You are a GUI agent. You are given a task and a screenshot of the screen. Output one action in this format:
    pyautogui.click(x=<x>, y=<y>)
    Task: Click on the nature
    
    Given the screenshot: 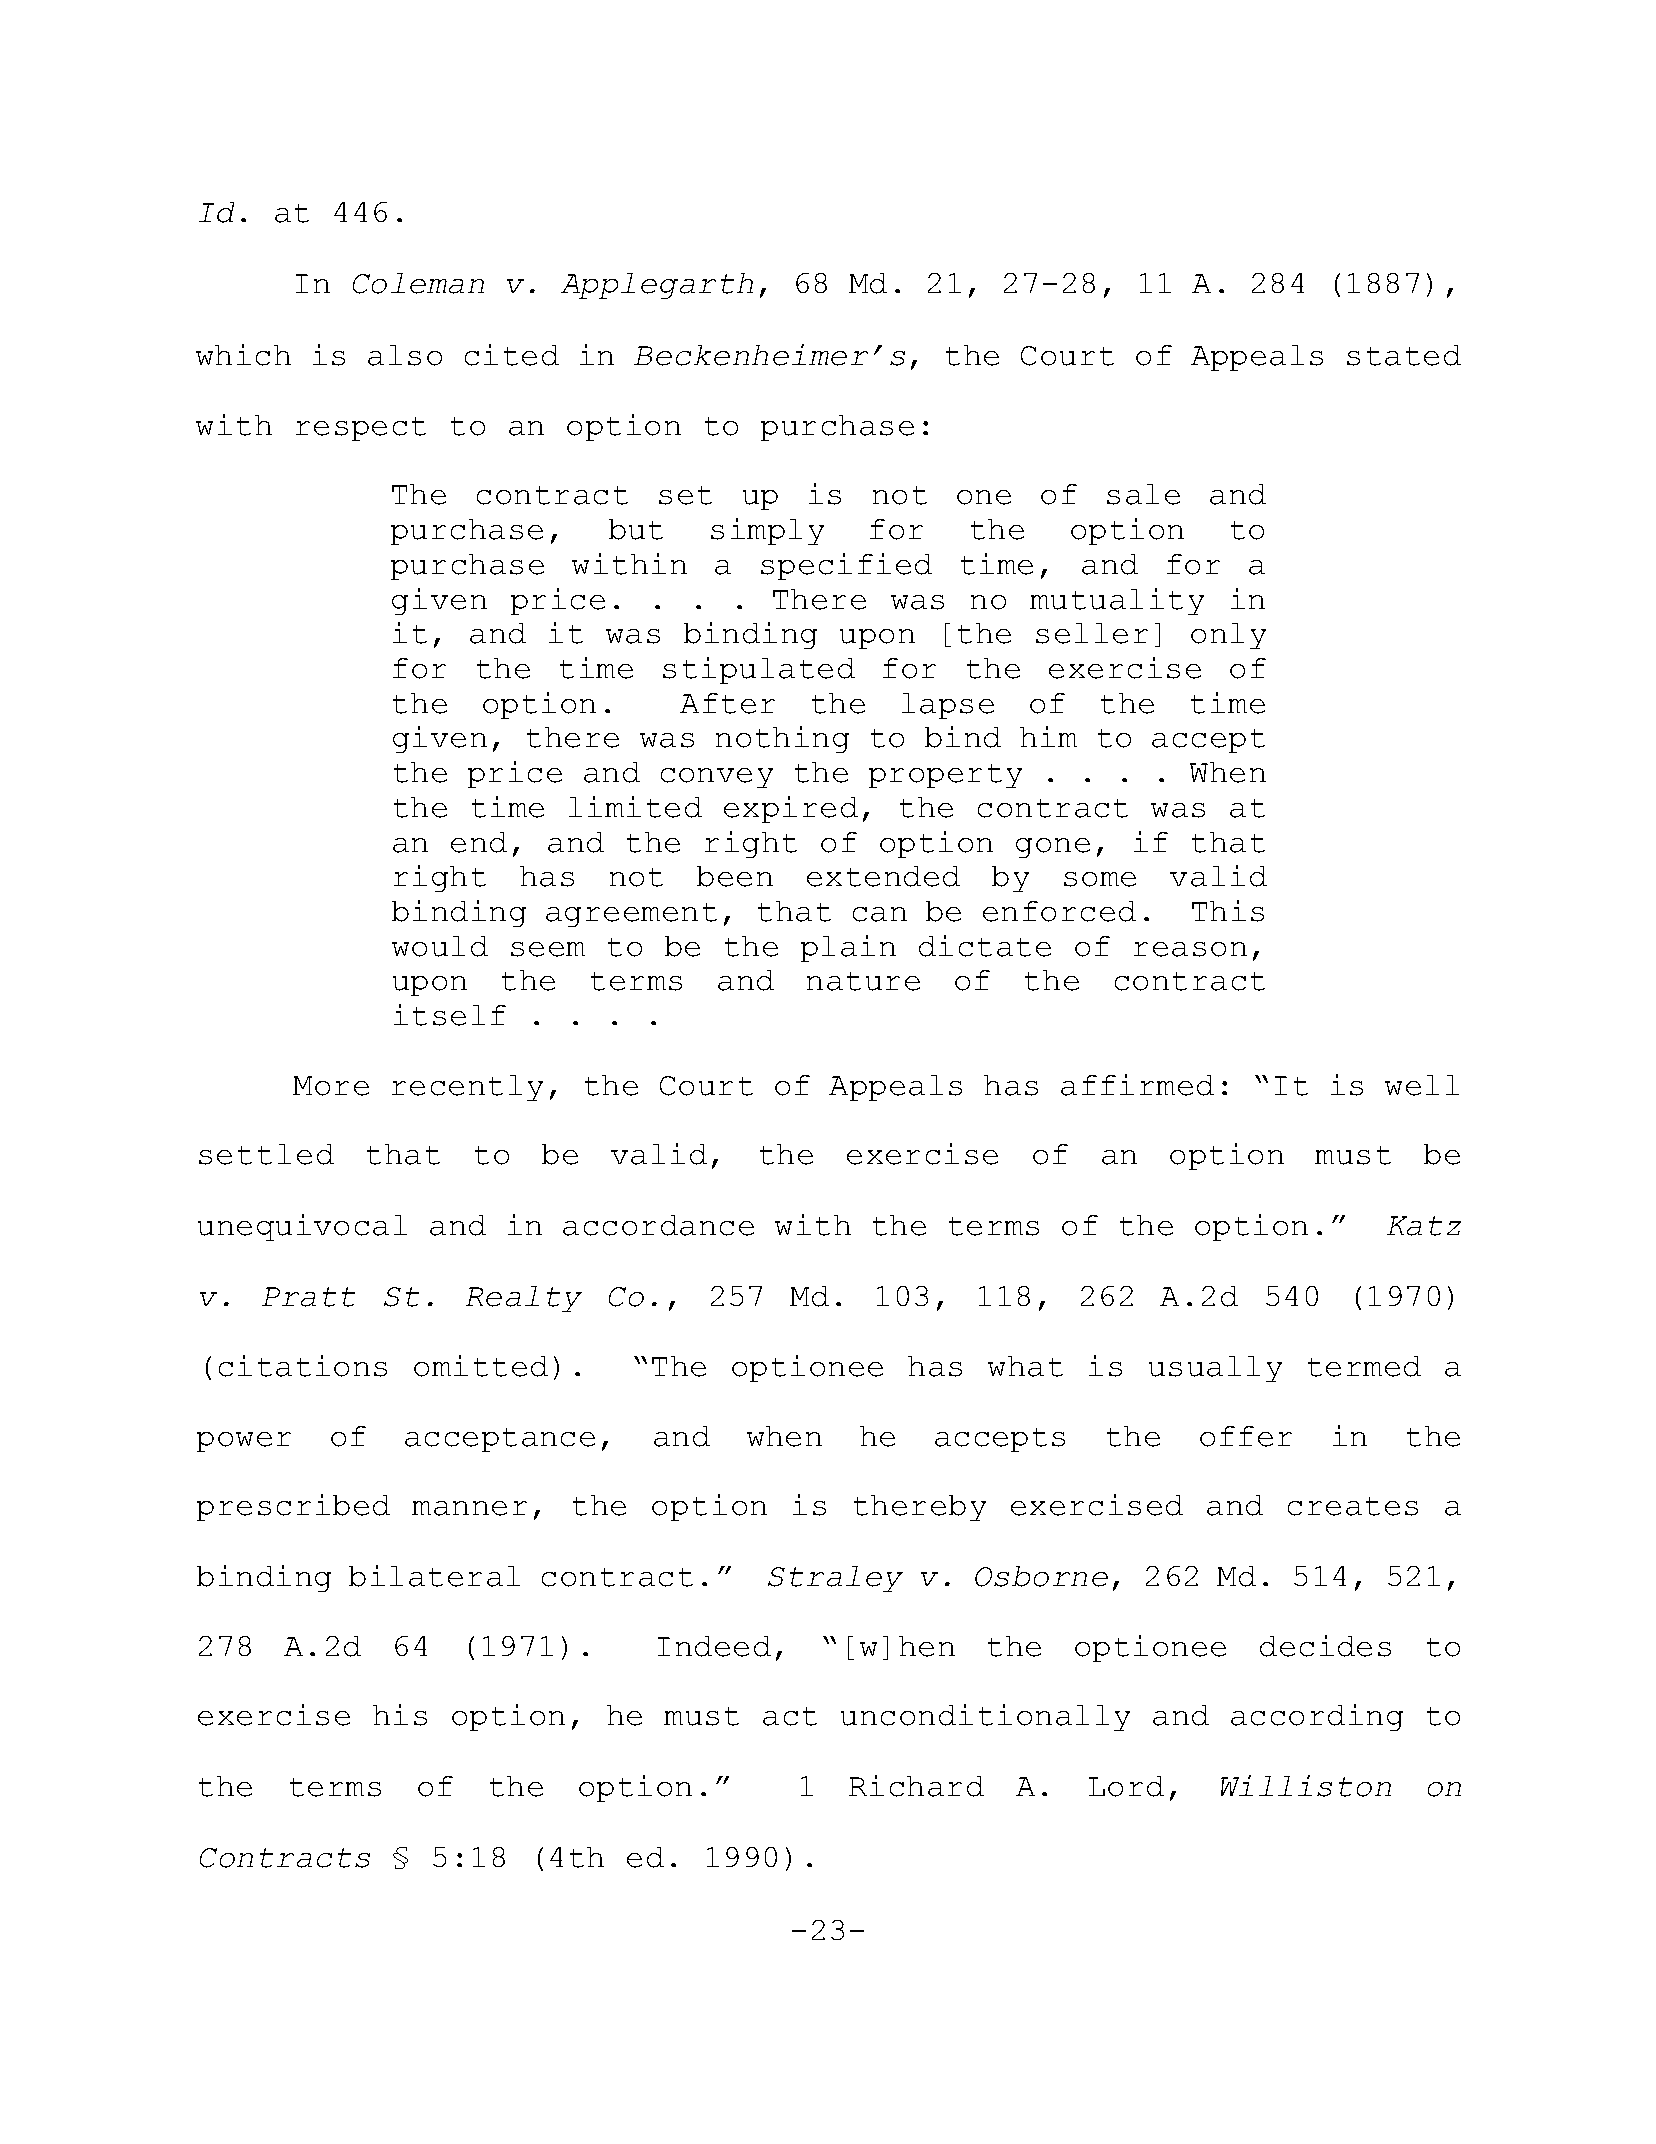 What is the action you would take?
    pyautogui.click(x=863, y=981)
